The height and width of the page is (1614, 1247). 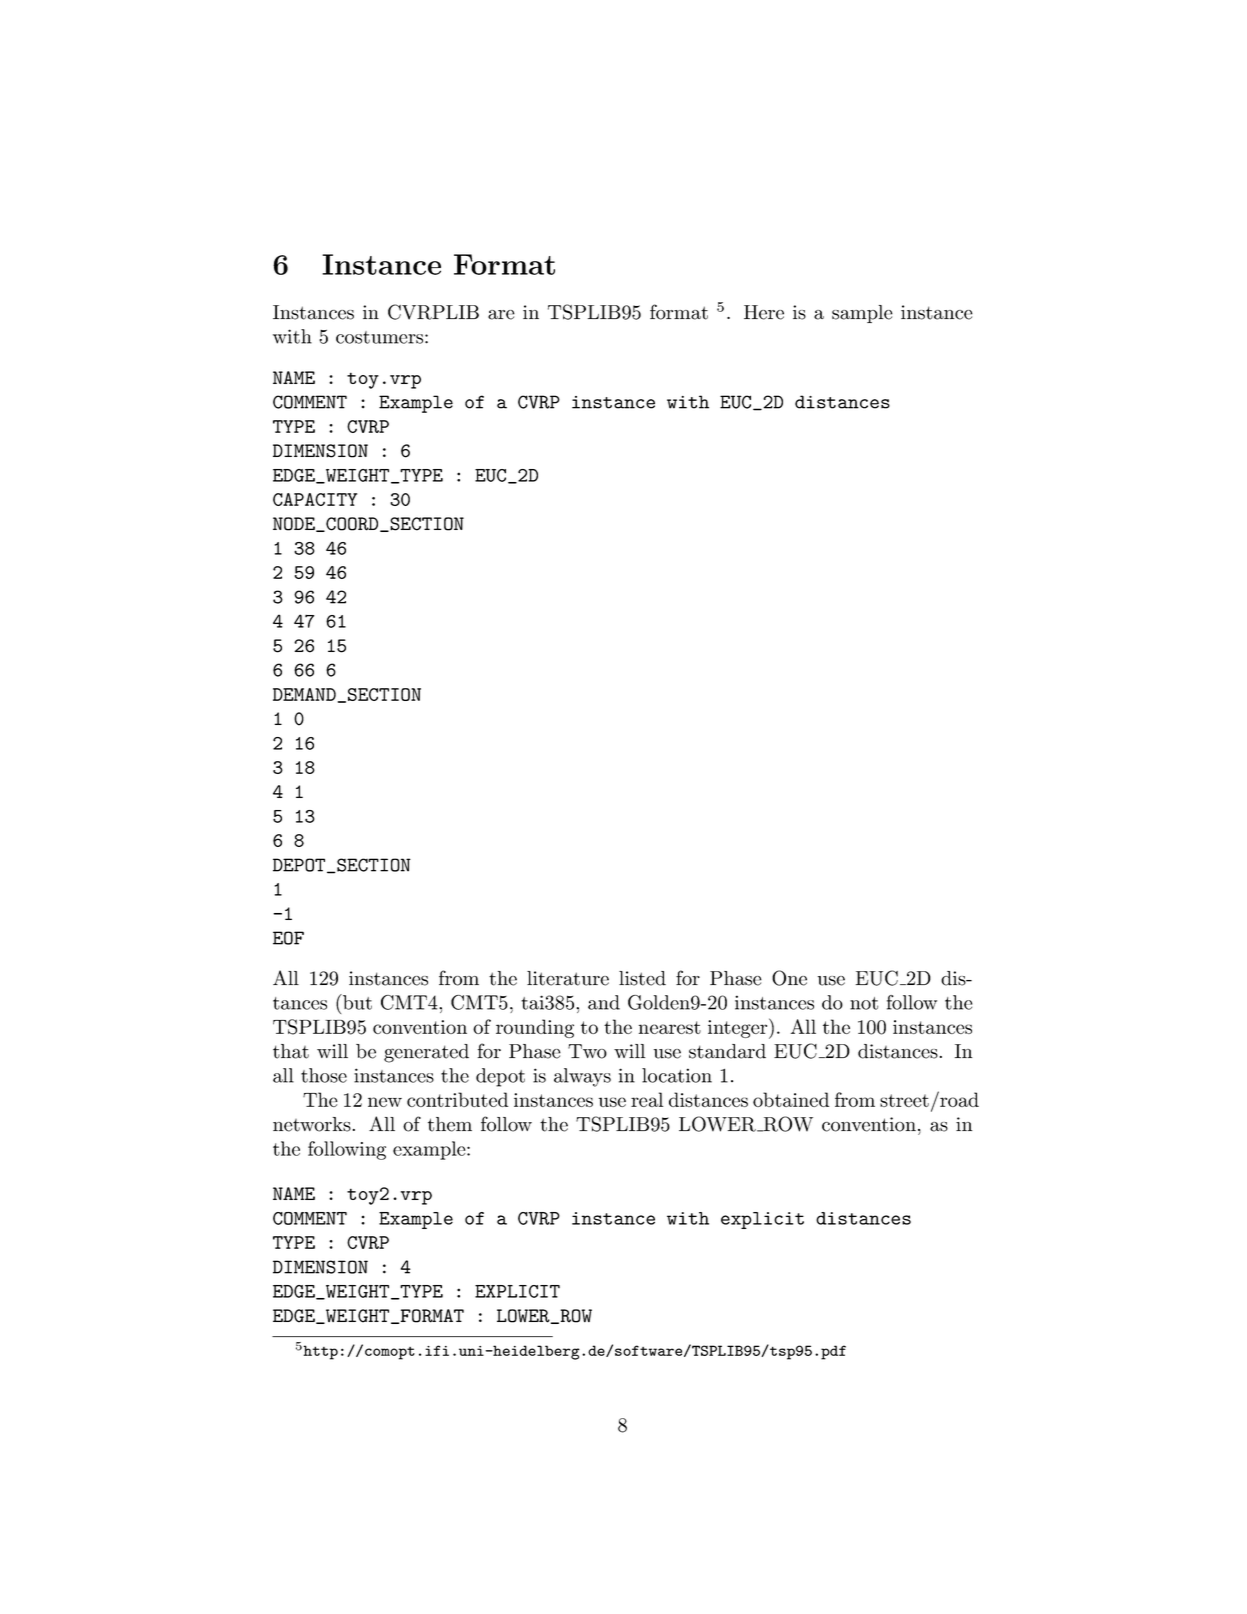 I want to click on One, so click(x=789, y=978).
